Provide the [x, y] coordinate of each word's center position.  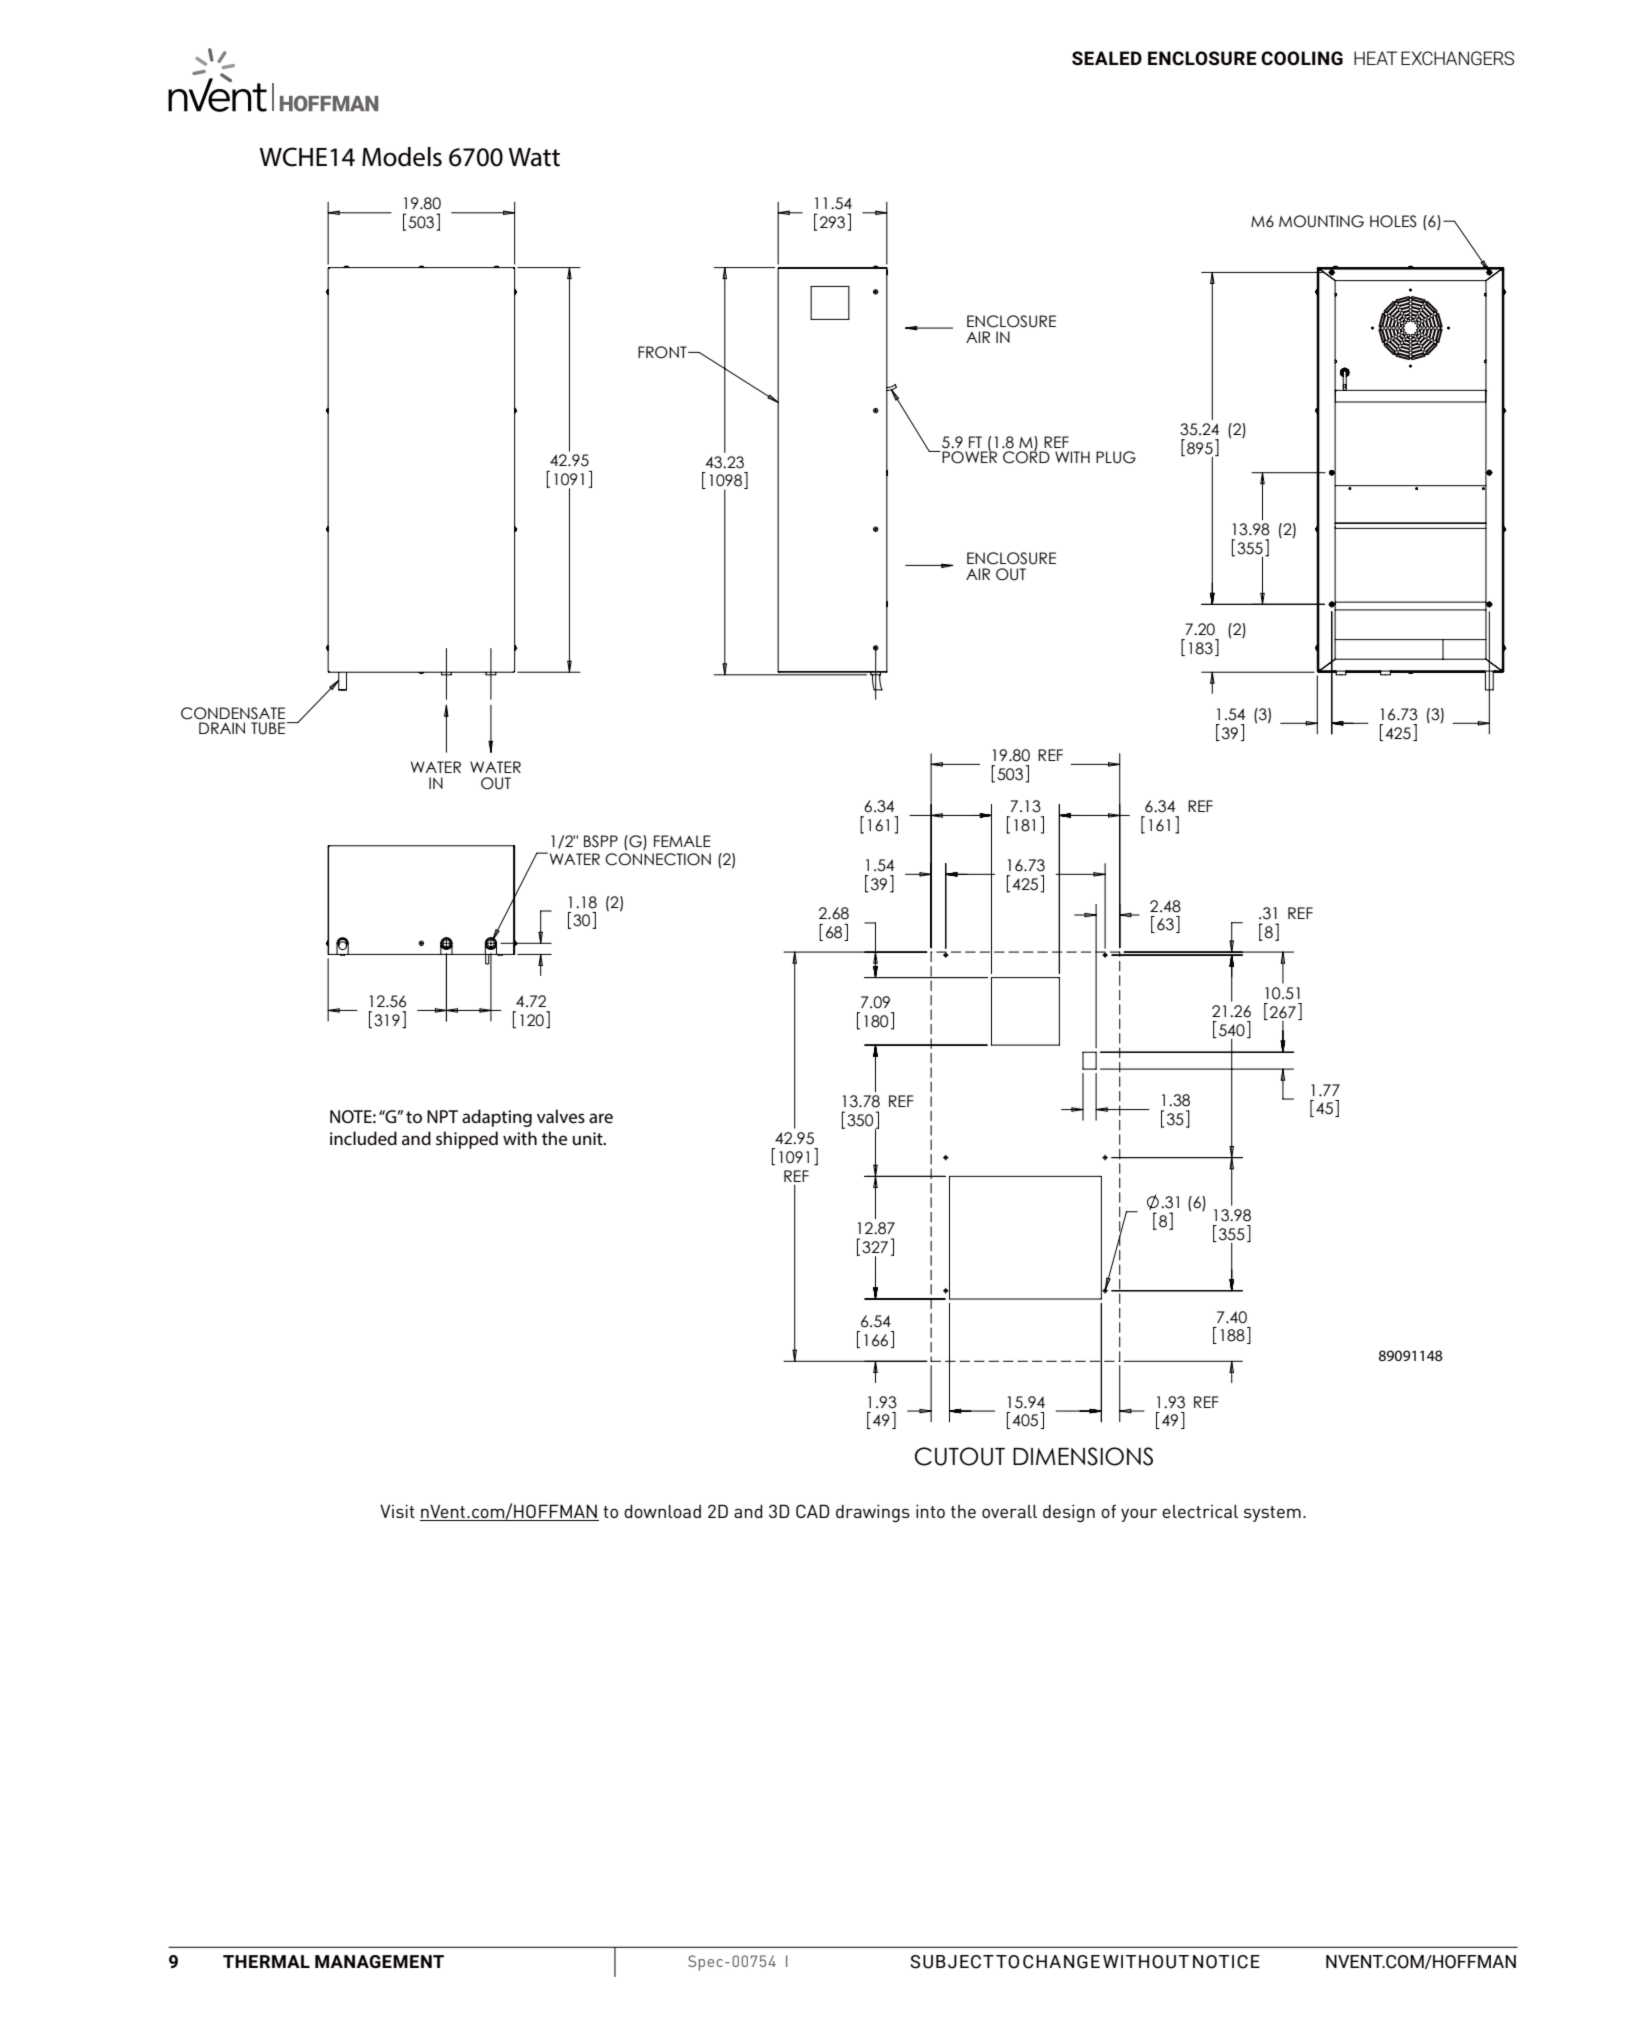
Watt [534, 157]
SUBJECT [952, 1962]
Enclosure [1202, 58]
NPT [442, 1116]
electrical [1200, 1511]
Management [379, 1961]
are [601, 1118]
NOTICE [1226, 1962]
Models [402, 157]
